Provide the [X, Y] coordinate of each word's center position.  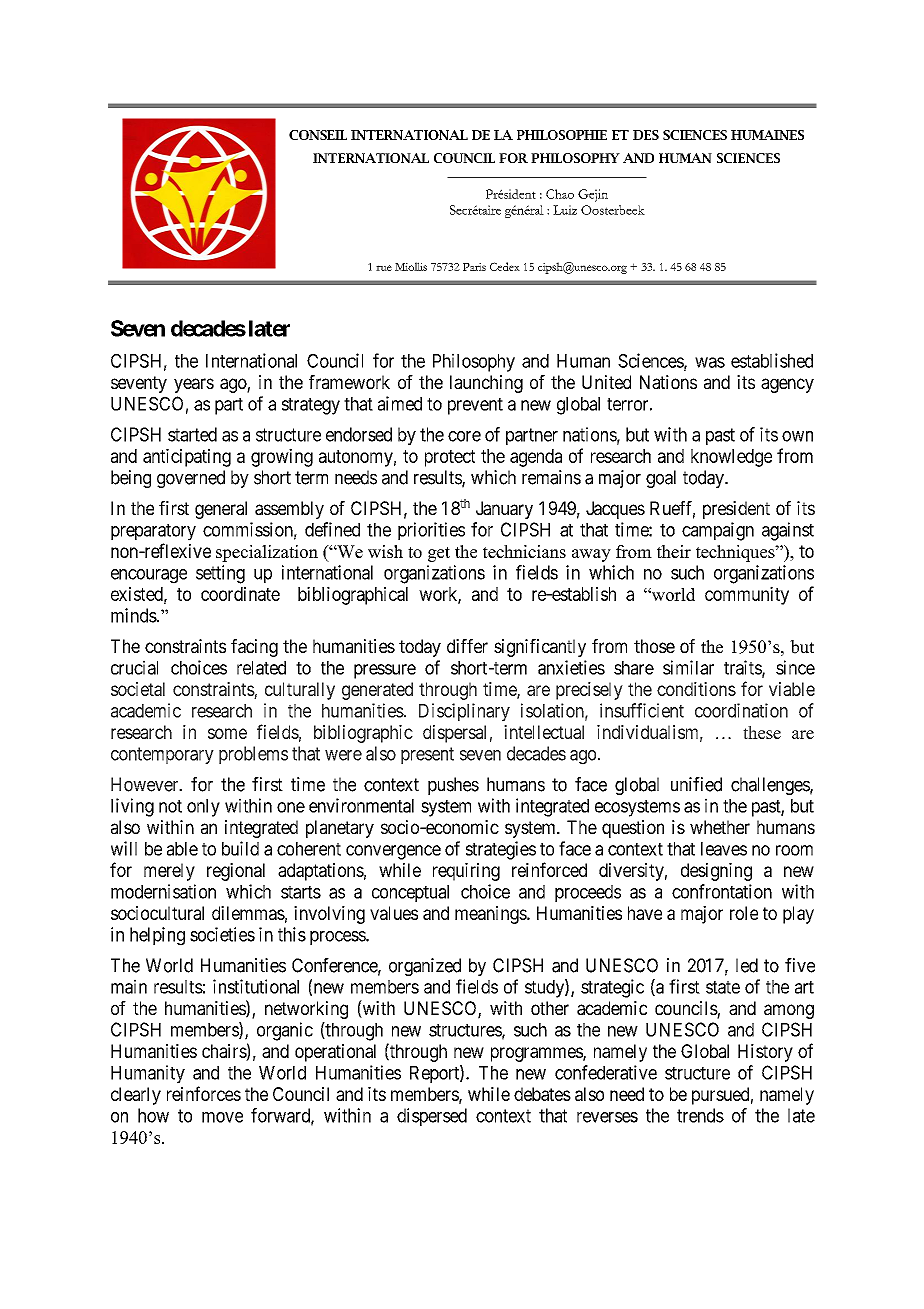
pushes [453, 786]
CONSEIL [318, 135]
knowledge [731, 458]
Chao [560, 194]
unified [696, 784]
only [203, 808]
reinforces [204, 1093]
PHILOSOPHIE [562, 135]
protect [450, 458]
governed [191, 479]
